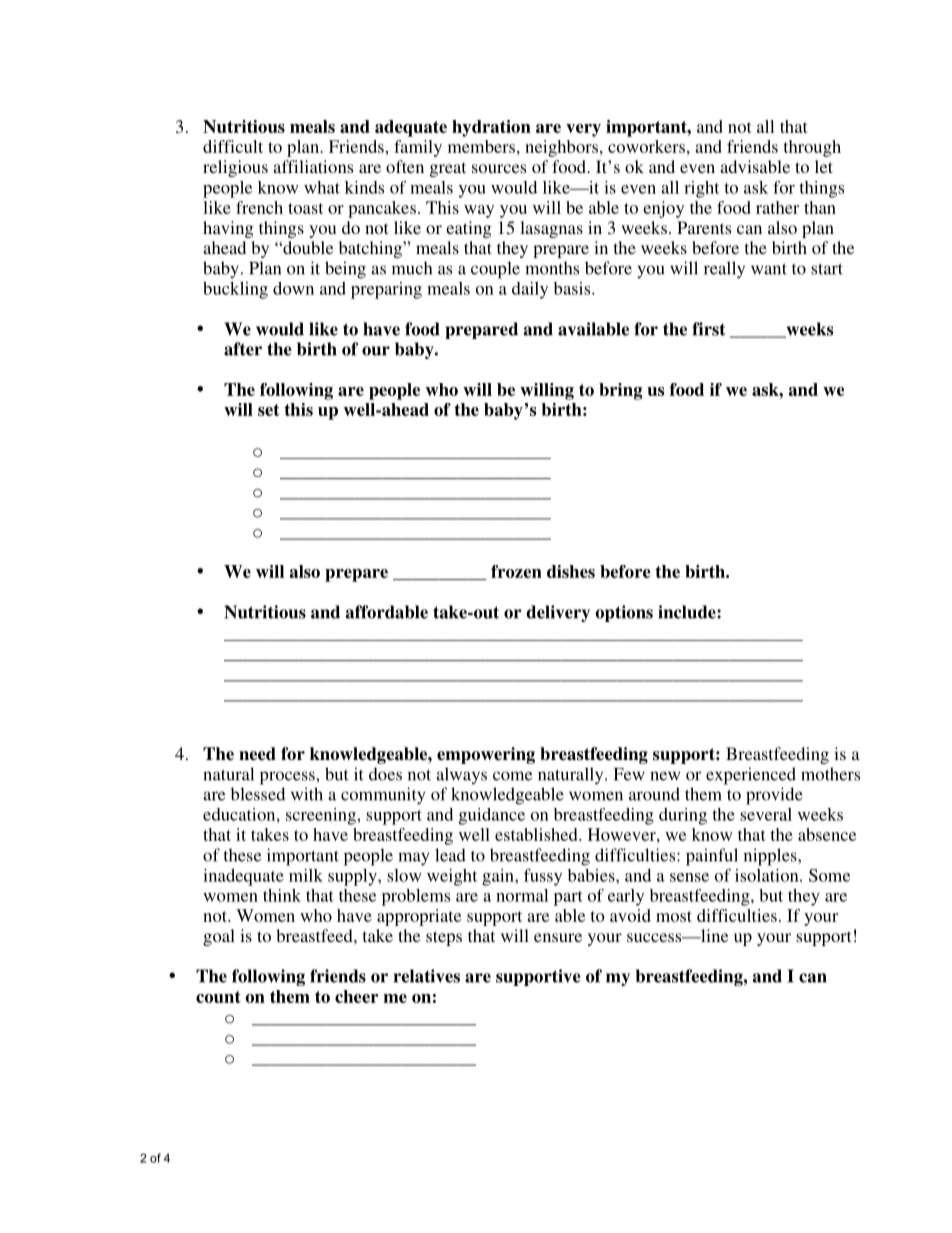 This screenshot has width=952, height=1233. What do you see at coordinates (709, 329) in the screenshot?
I see `first` at bounding box center [709, 329].
